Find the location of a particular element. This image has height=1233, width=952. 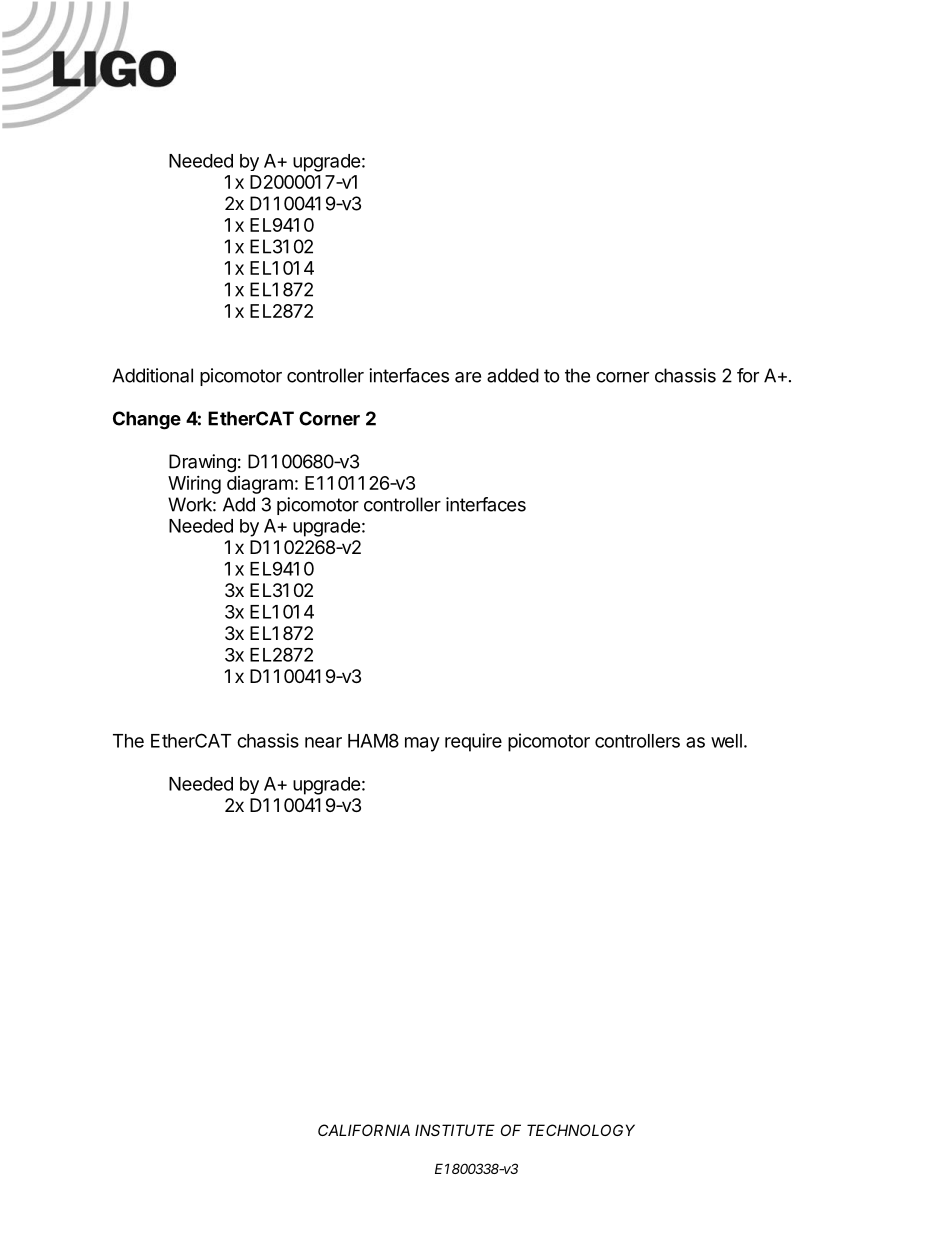

diagram is located at coordinates (260, 485).
